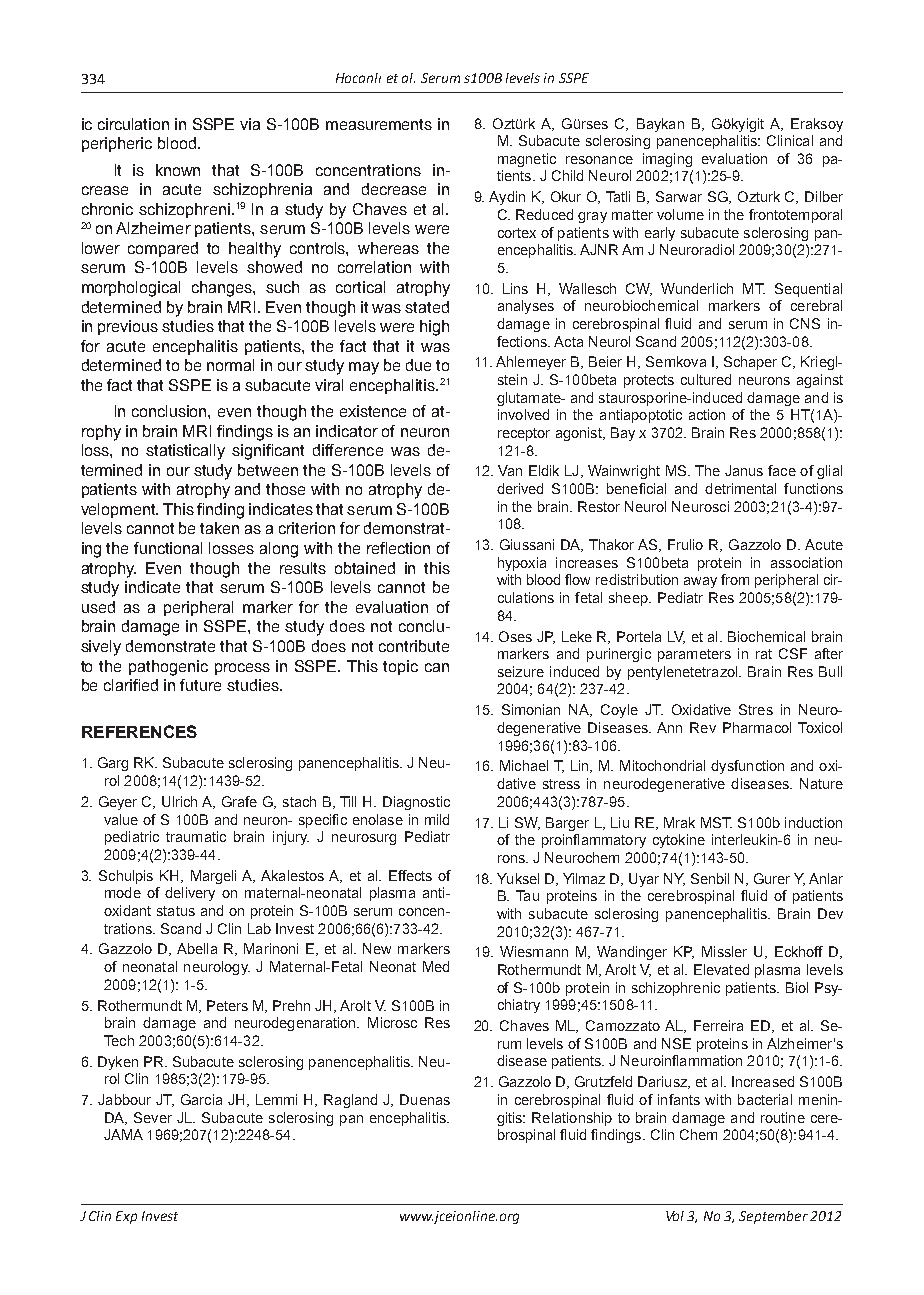 The height and width of the image is (1295, 924). I want to click on magnetic, so click(527, 160).
